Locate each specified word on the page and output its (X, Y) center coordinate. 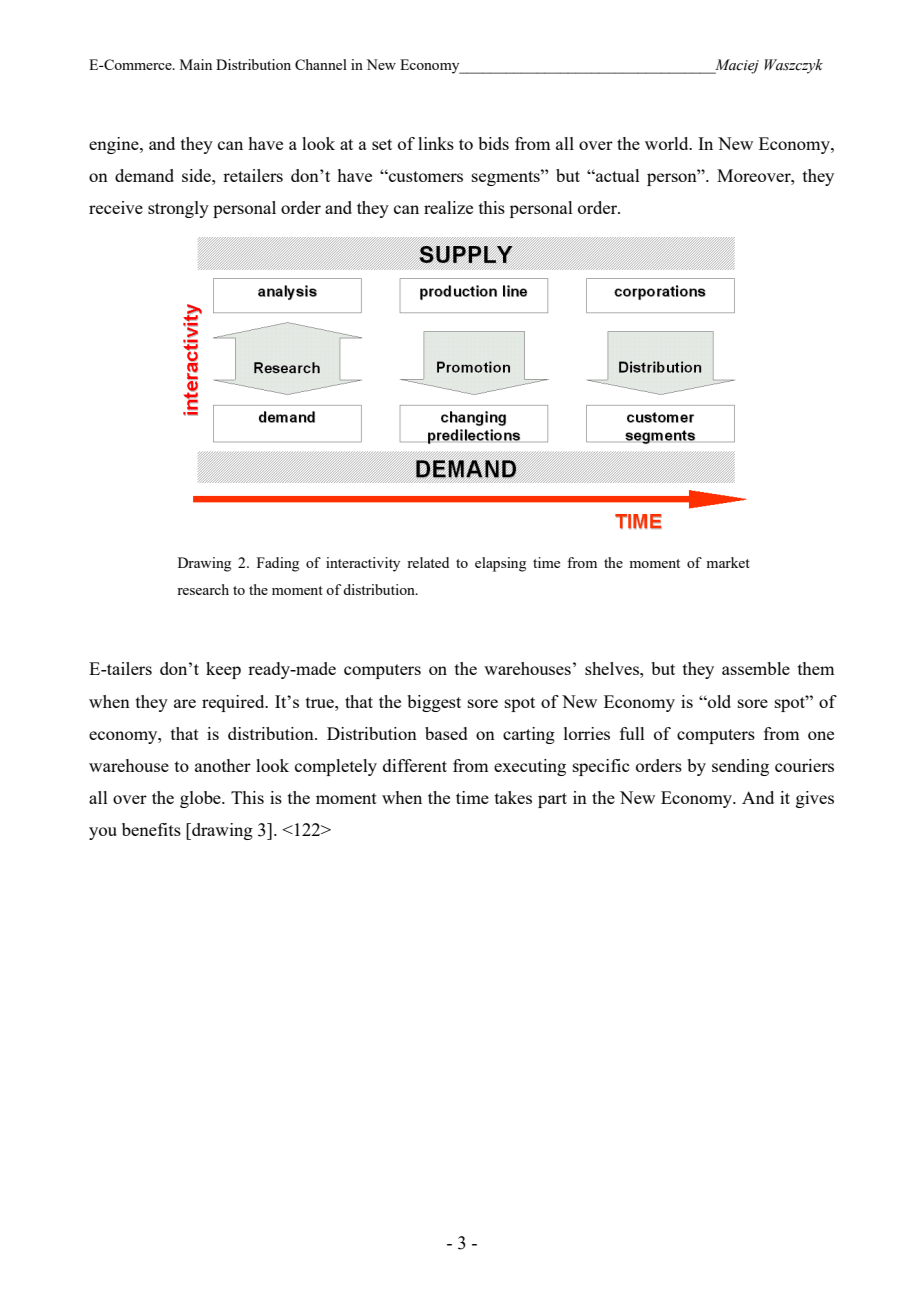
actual (617, 175)
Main (196, 64)
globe (201, 799)
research (203, 589)
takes (513, 797)
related (428, 562)
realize (448, 207)
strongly (178, 209)
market (728, 562)
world (668, 143)
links (436, 143)
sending (740, 767)
